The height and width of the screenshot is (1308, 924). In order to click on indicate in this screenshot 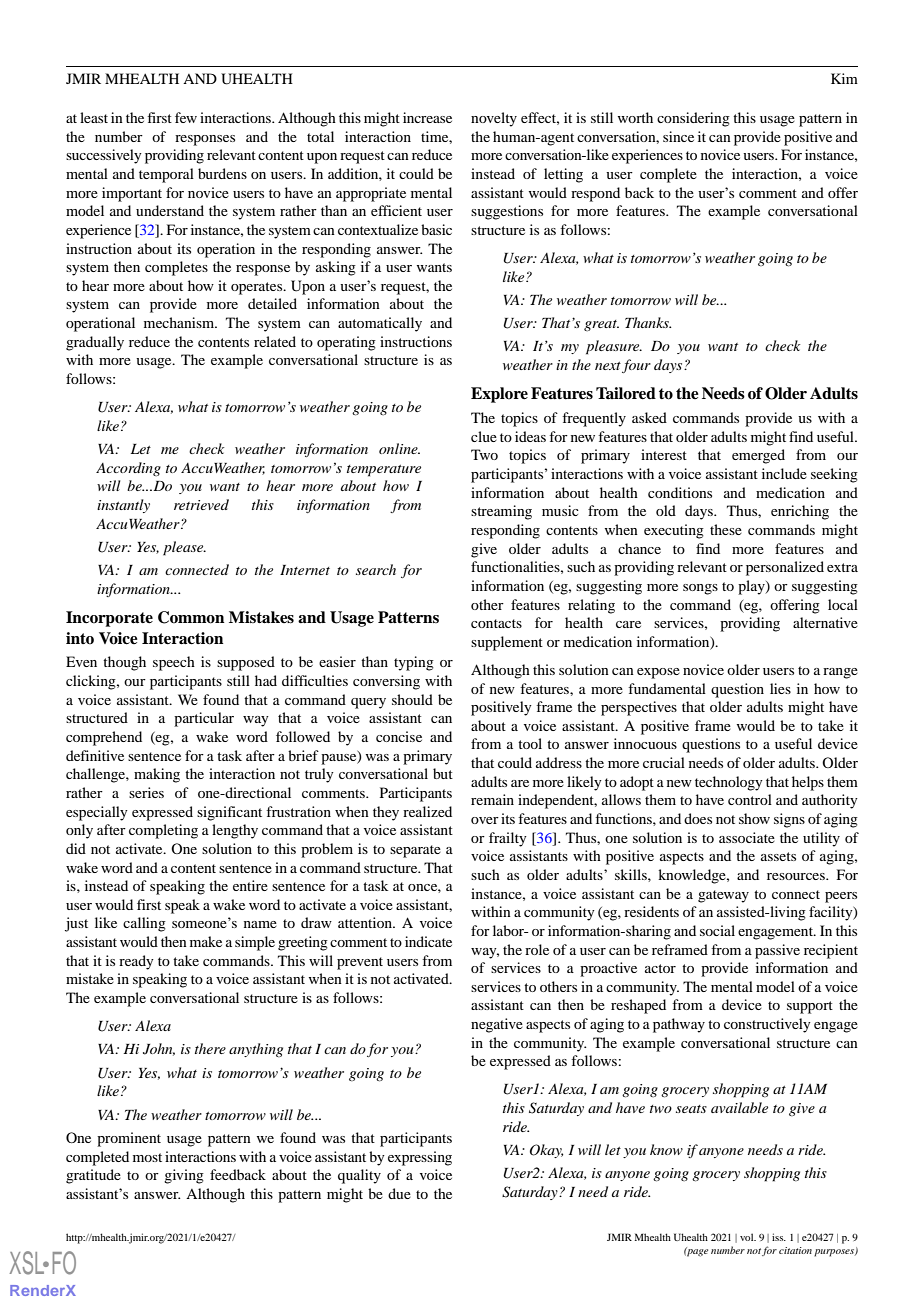, I will do `click(428, 941)`.
